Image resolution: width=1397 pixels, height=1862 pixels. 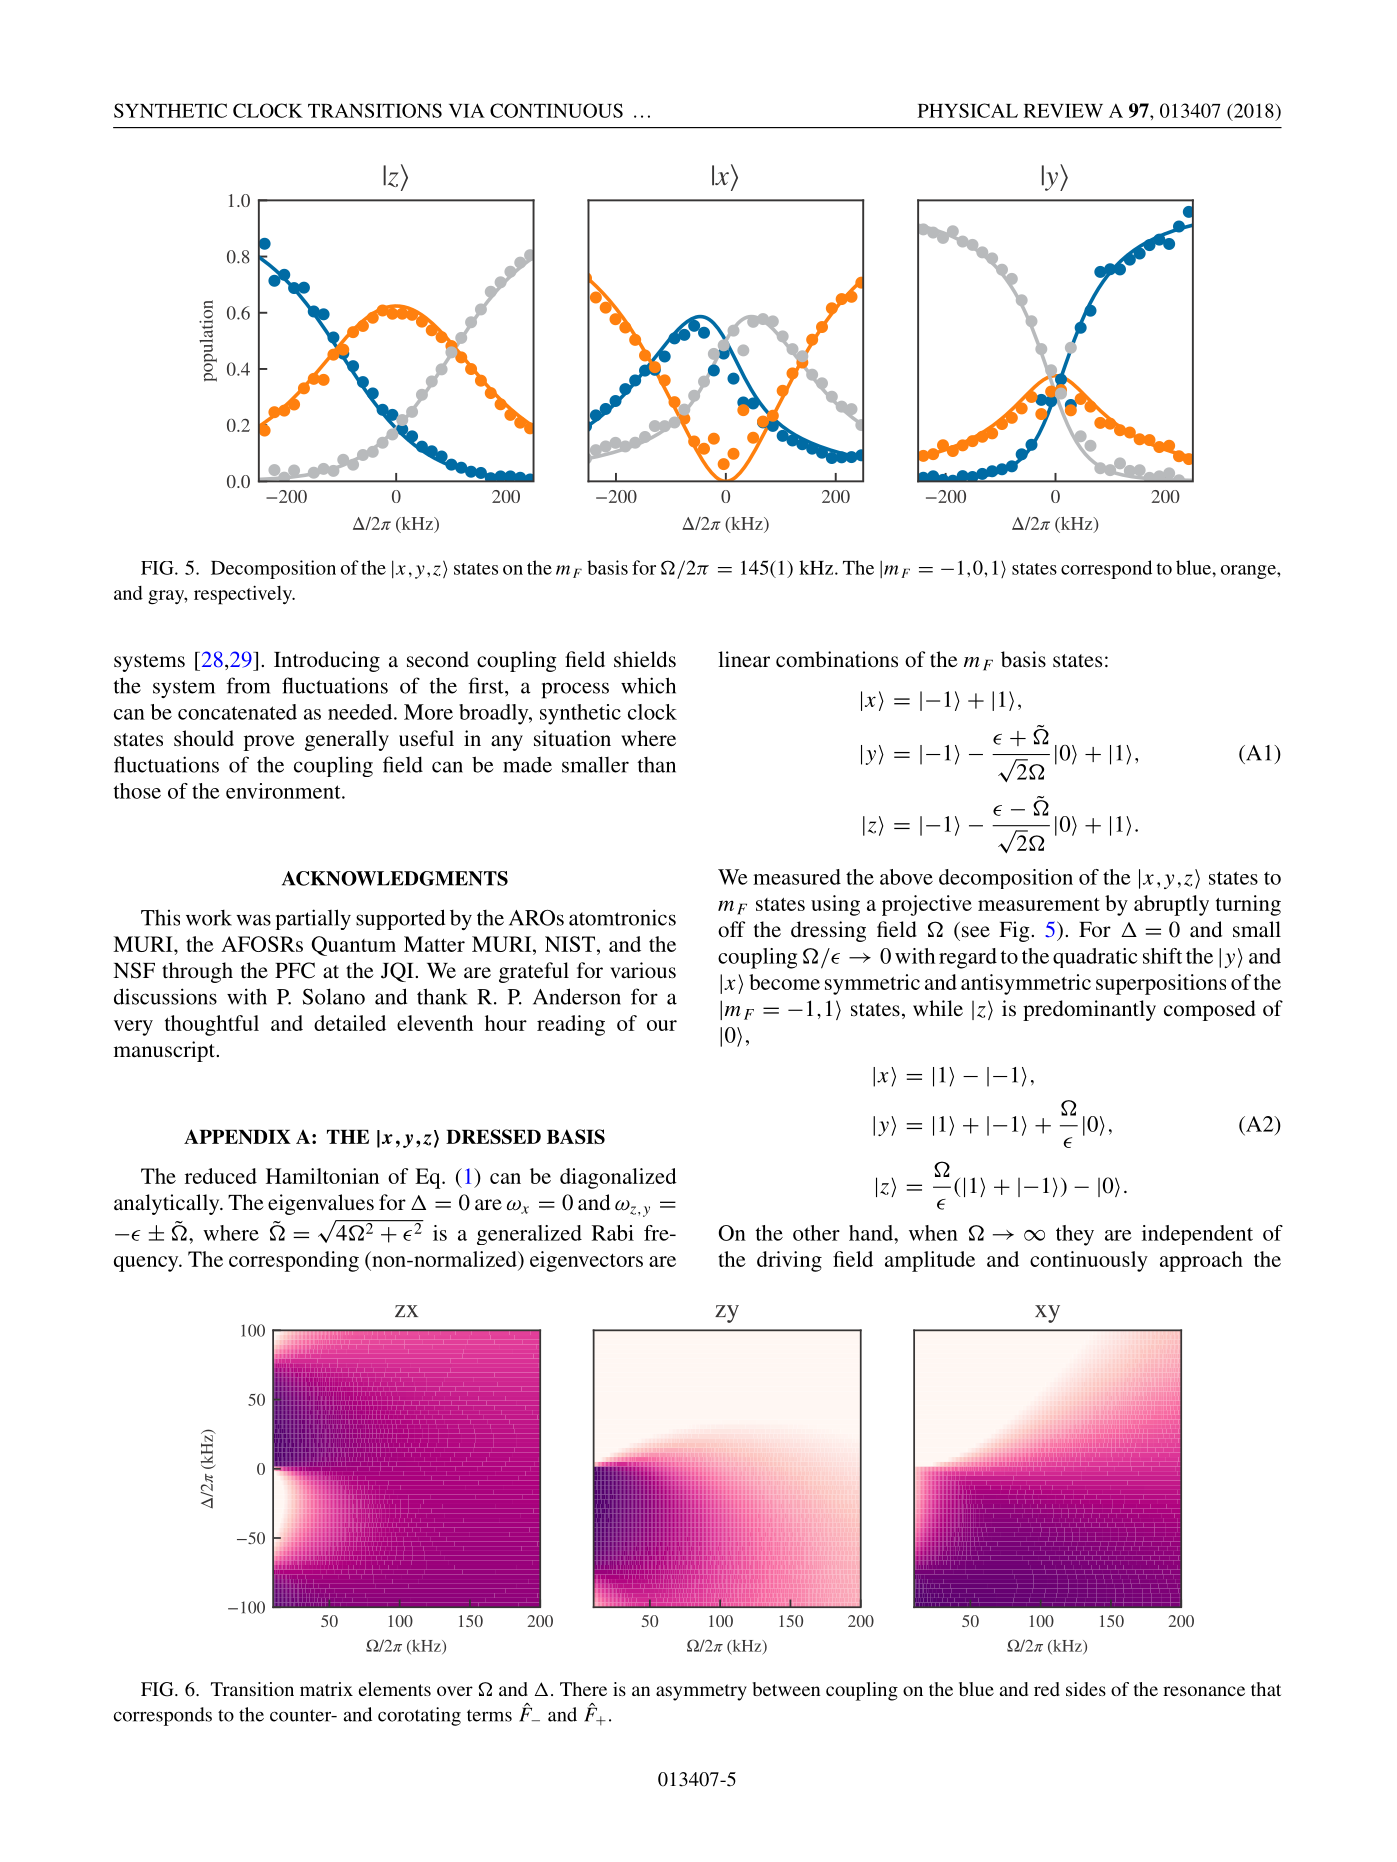 What do you see at coordinates (613, 1233) in the page?
I see `Rabi` at bounding box center [613, 1233].
